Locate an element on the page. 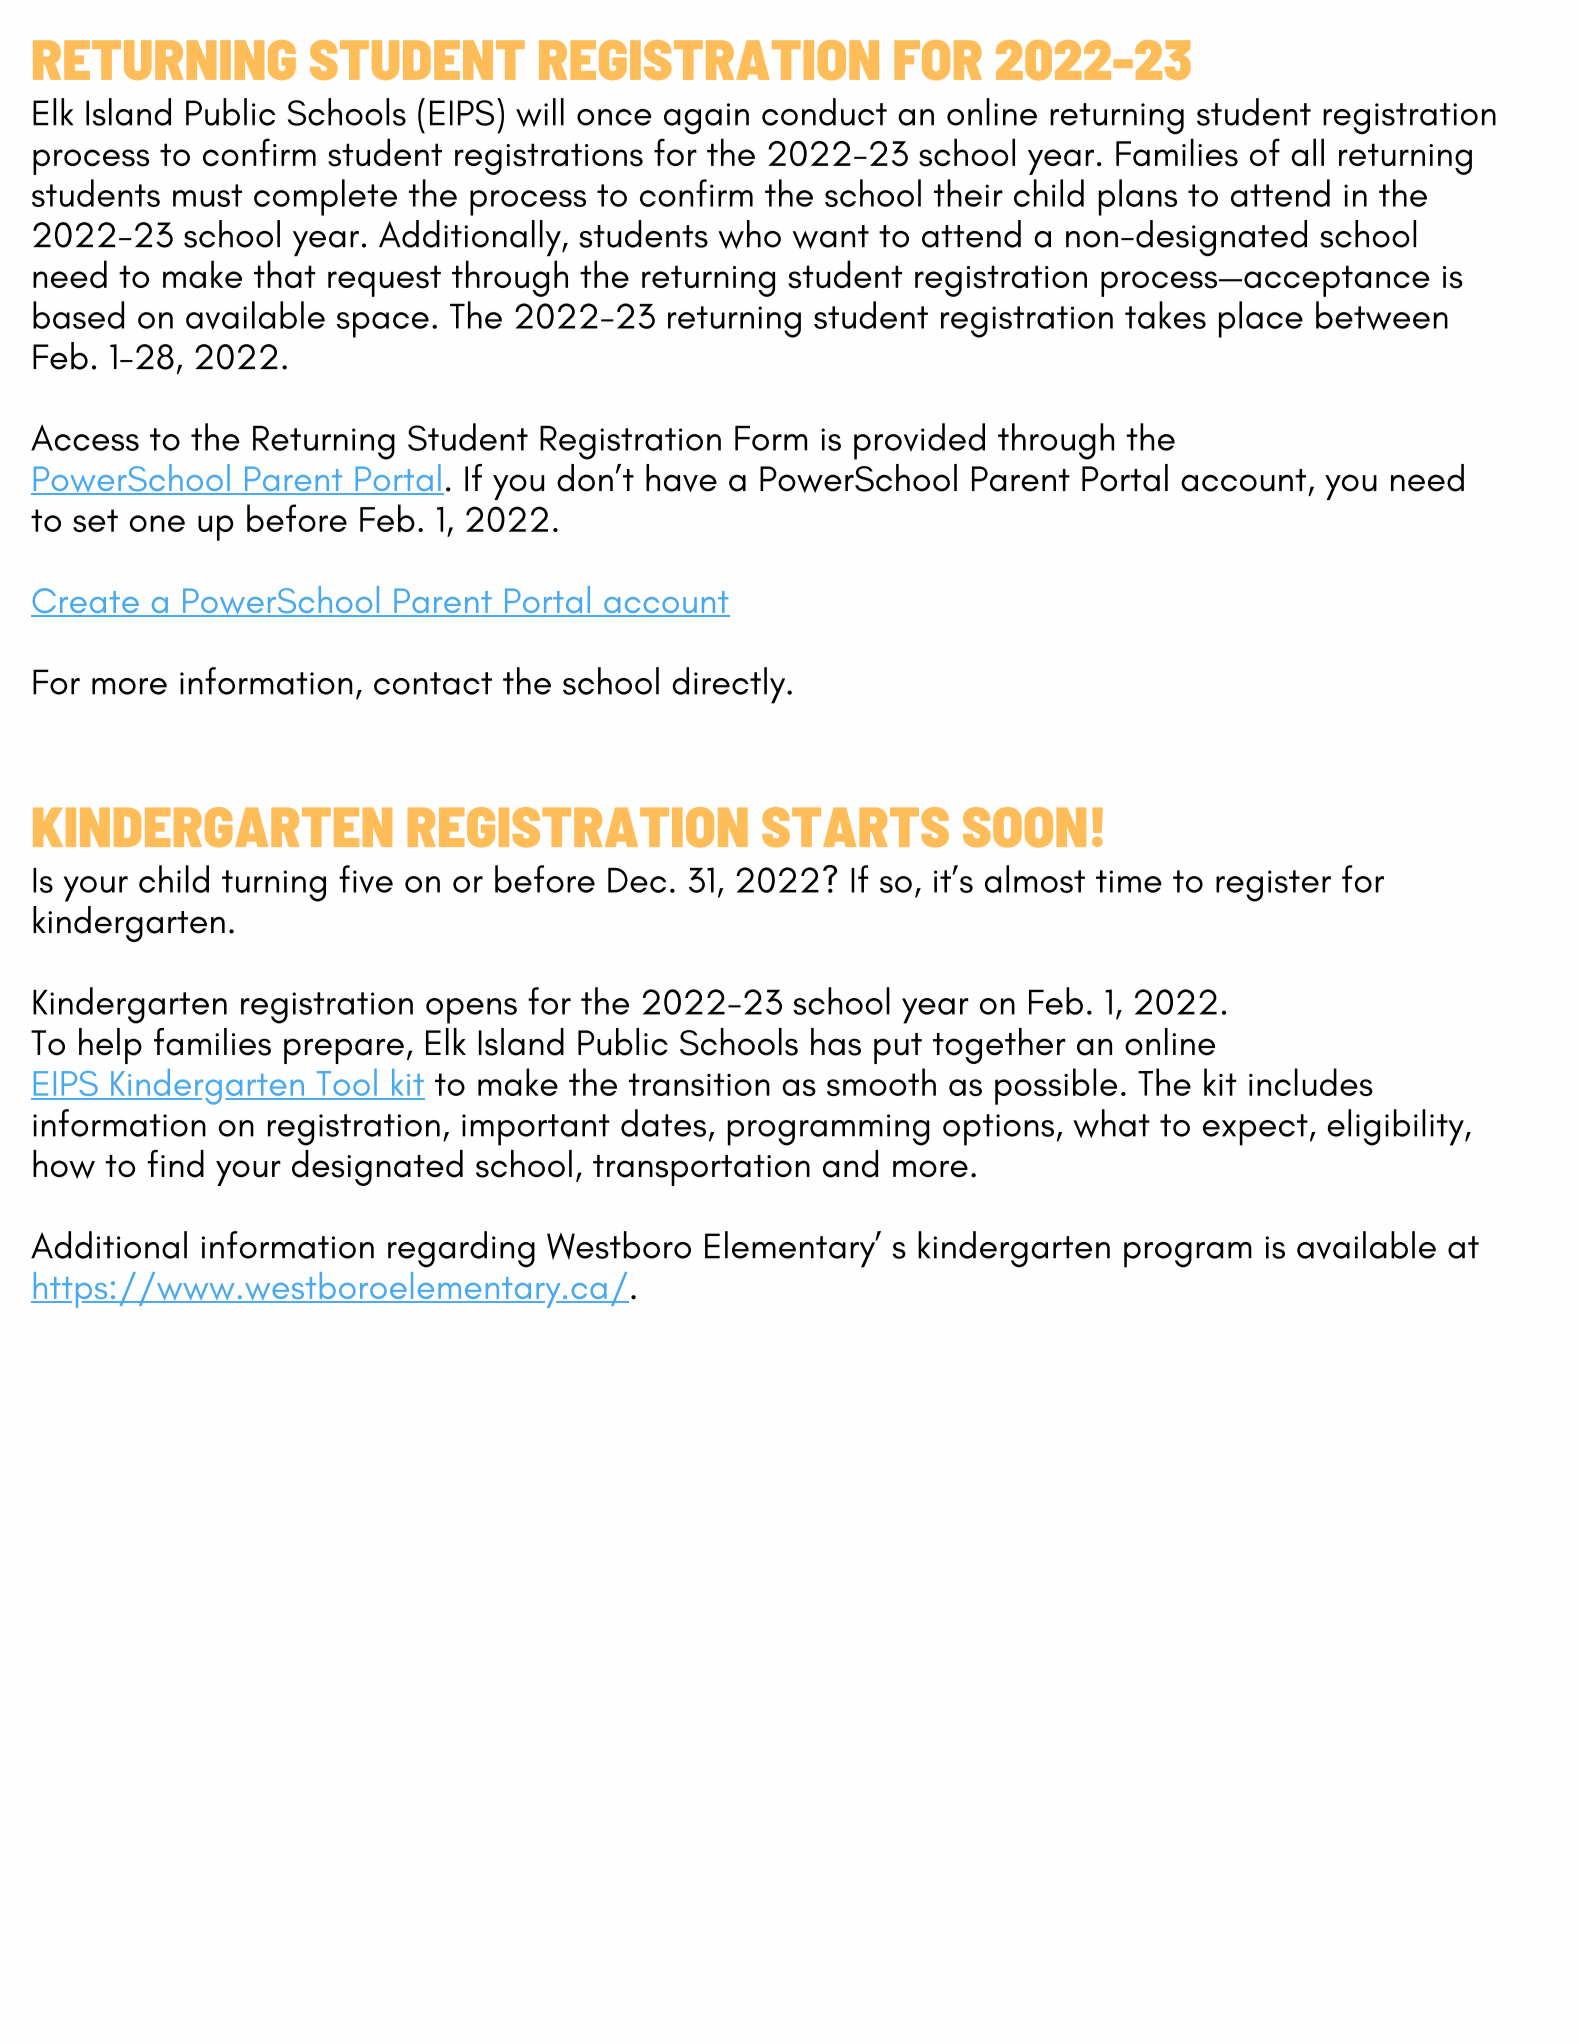  transportation is located at coordinates (701, 1170).
